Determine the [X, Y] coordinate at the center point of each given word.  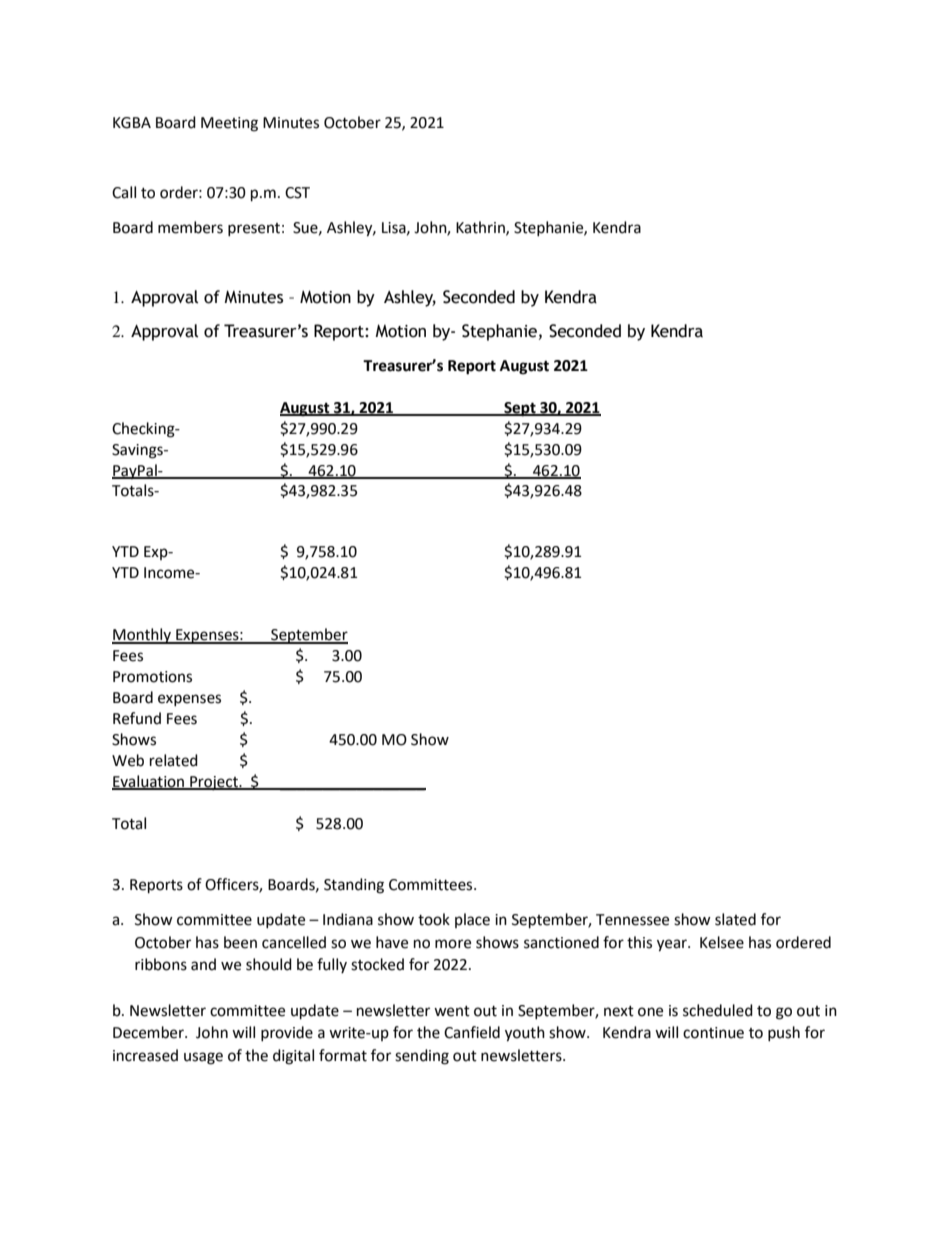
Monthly [142, 636]
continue [713, 1033]
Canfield [472, 1032]
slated [735, 919]
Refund [137, 718]
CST [297, 193]
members [190, 227]
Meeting [229, 124]
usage [203, 1058]
